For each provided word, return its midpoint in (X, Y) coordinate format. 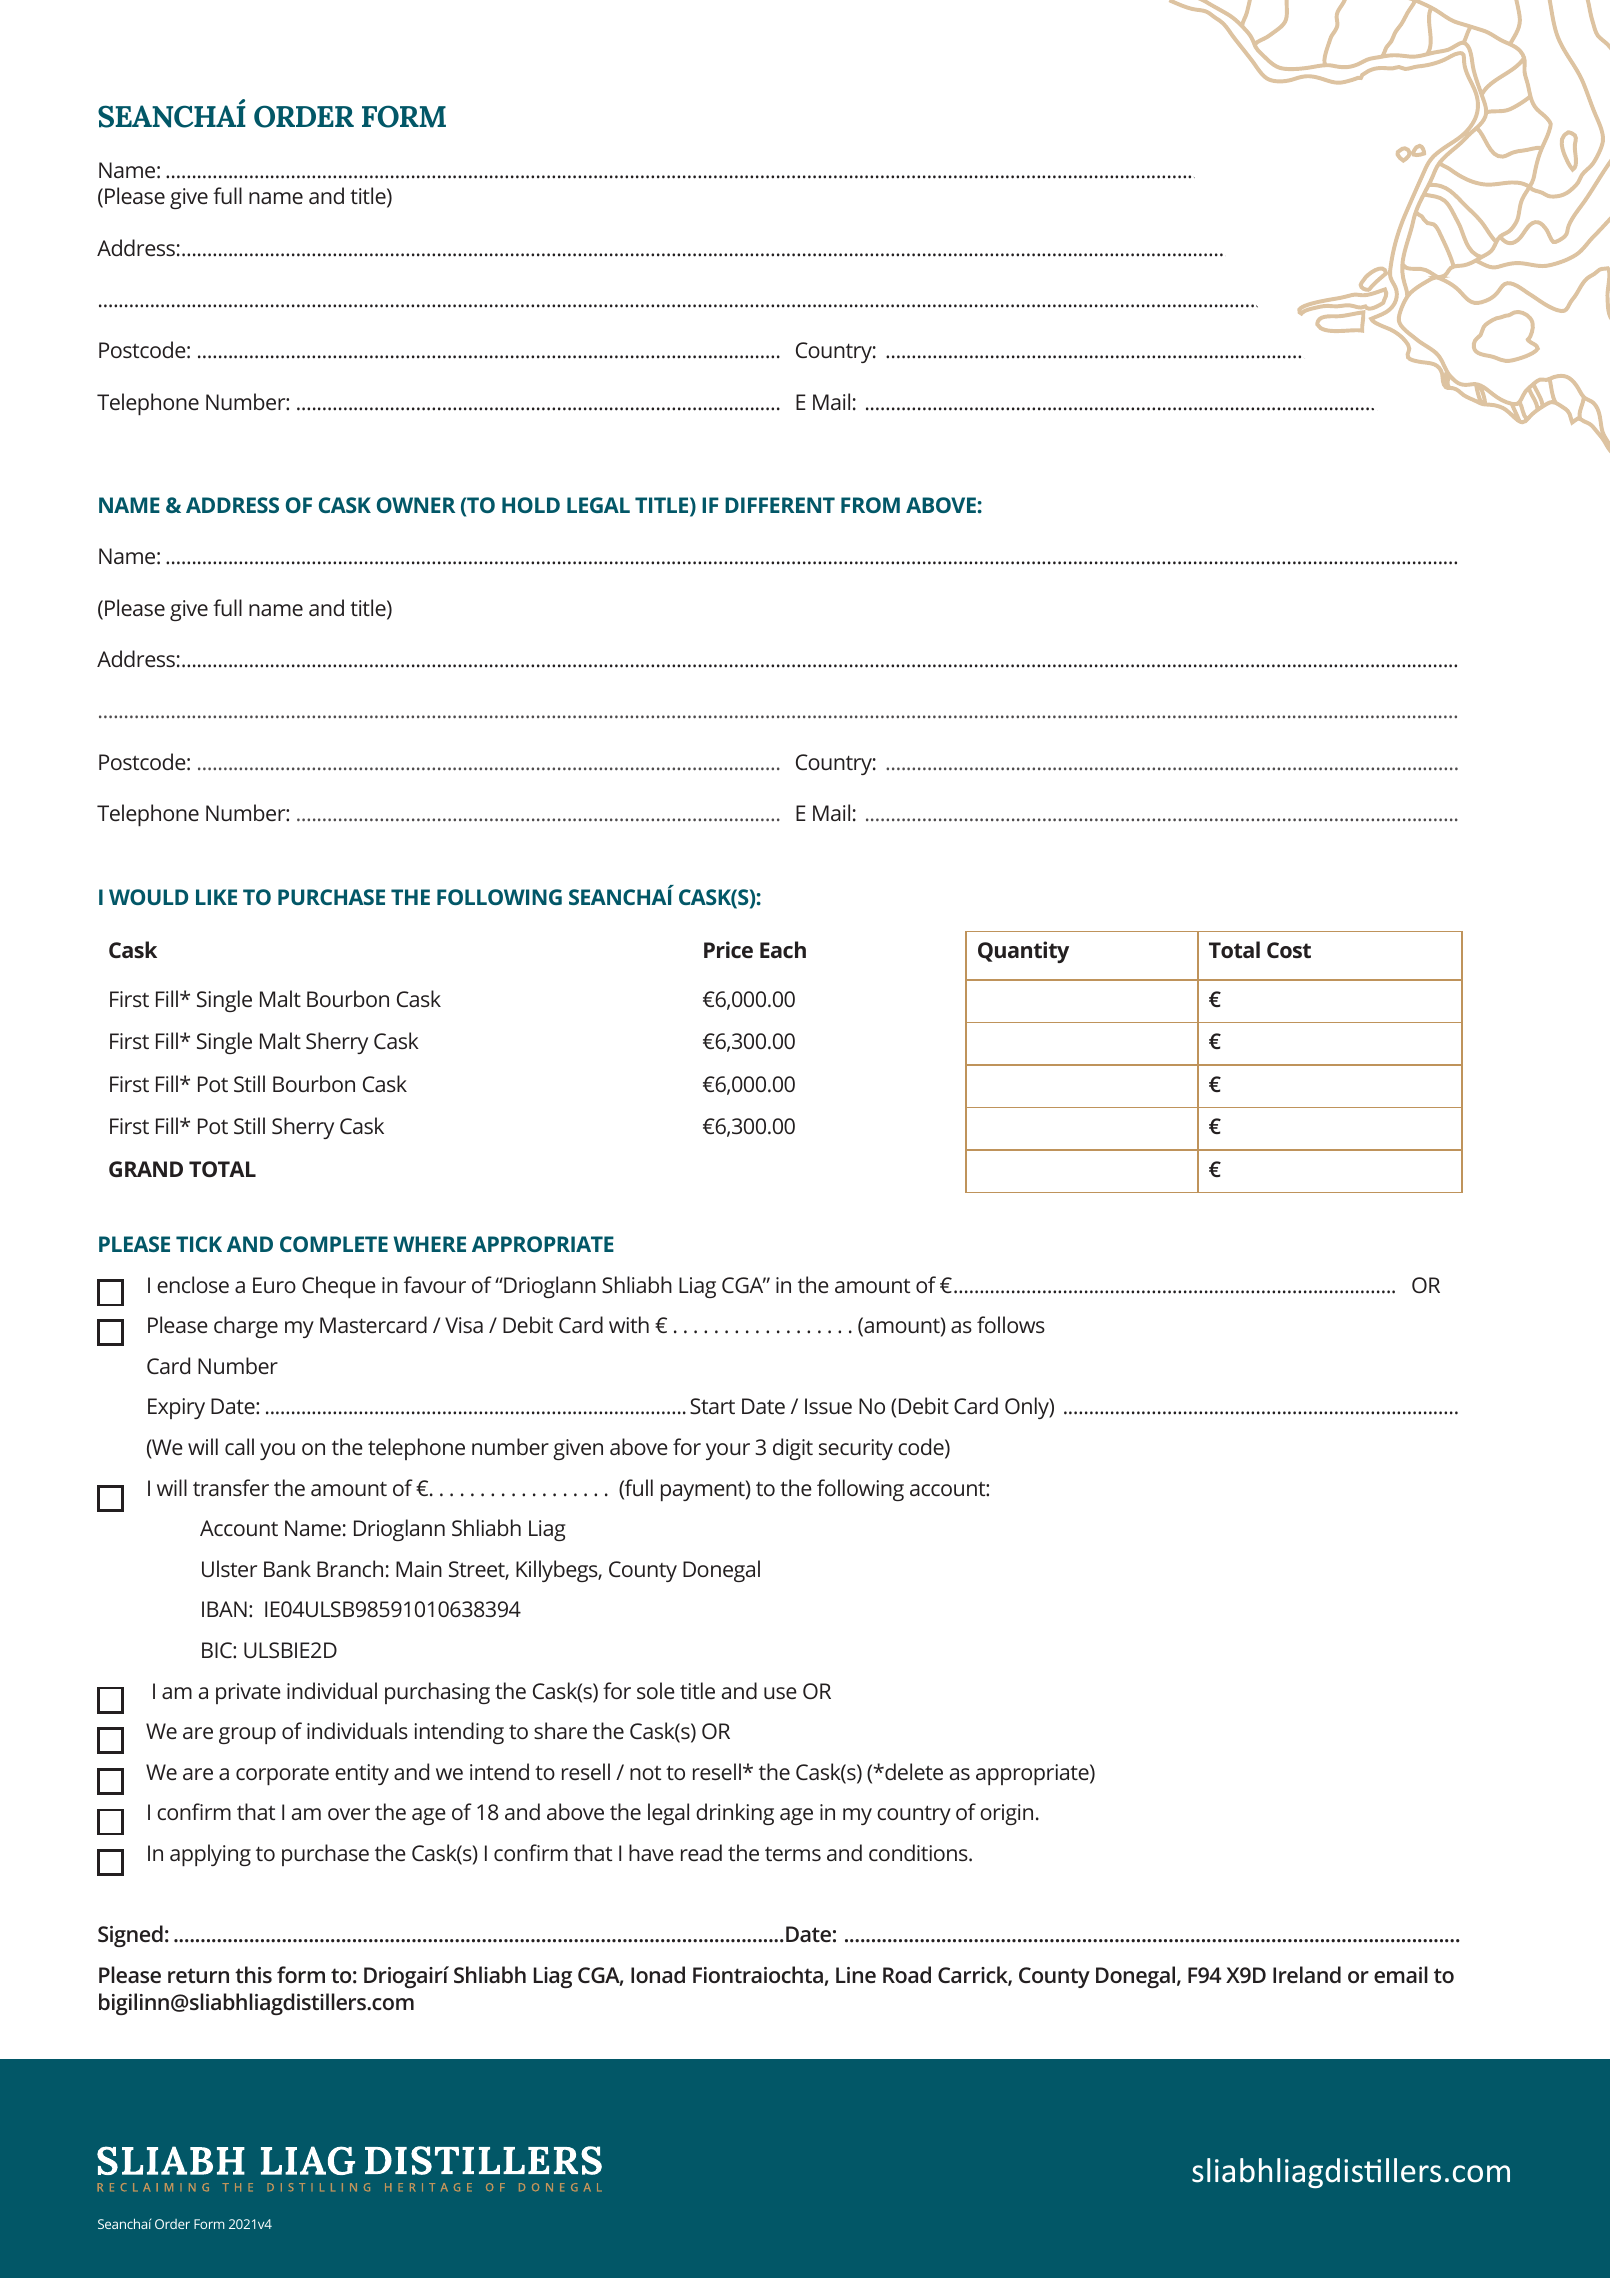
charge (246, 1327)
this (253, 1974)
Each (783, 949)
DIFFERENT (780, 505)
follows (1011, 1324)
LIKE (216, 897)
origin (1006, 1814)
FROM (870, 505)
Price (728, 949)
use (780, 1693)
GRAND (146, 1169)
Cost (1289, 950)
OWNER (416, 505)
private (248, 1693)
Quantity (1023, 952)
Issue (828, 1406)
